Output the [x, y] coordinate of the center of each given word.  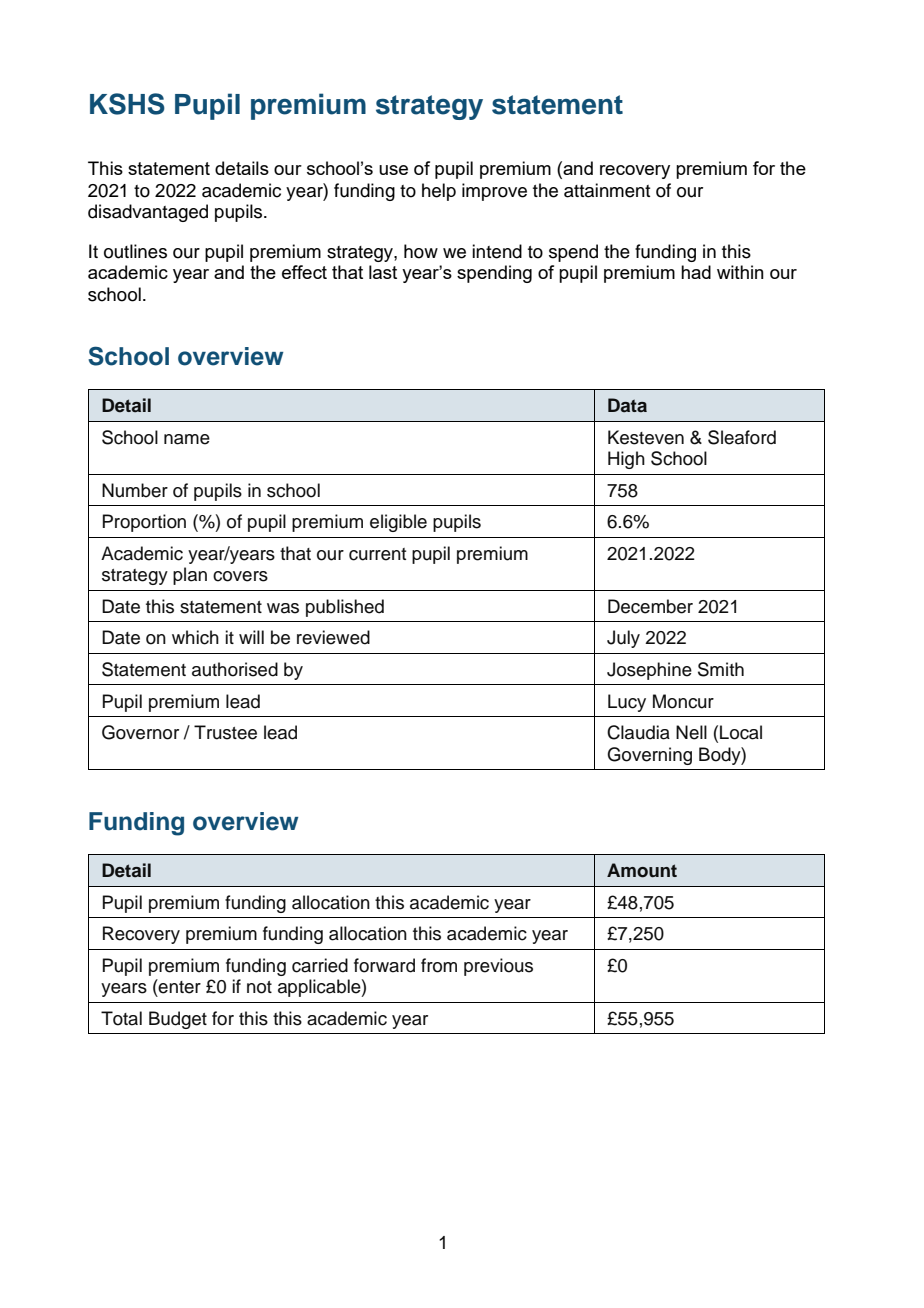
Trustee [225, 732]
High [626, 460]
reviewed [333, 637]
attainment [607, 190]
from [439, 965]
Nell [691, 732]
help [439, 192]
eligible [398, 523]
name [187, 439]
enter [179, 986]
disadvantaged [148, 213]
